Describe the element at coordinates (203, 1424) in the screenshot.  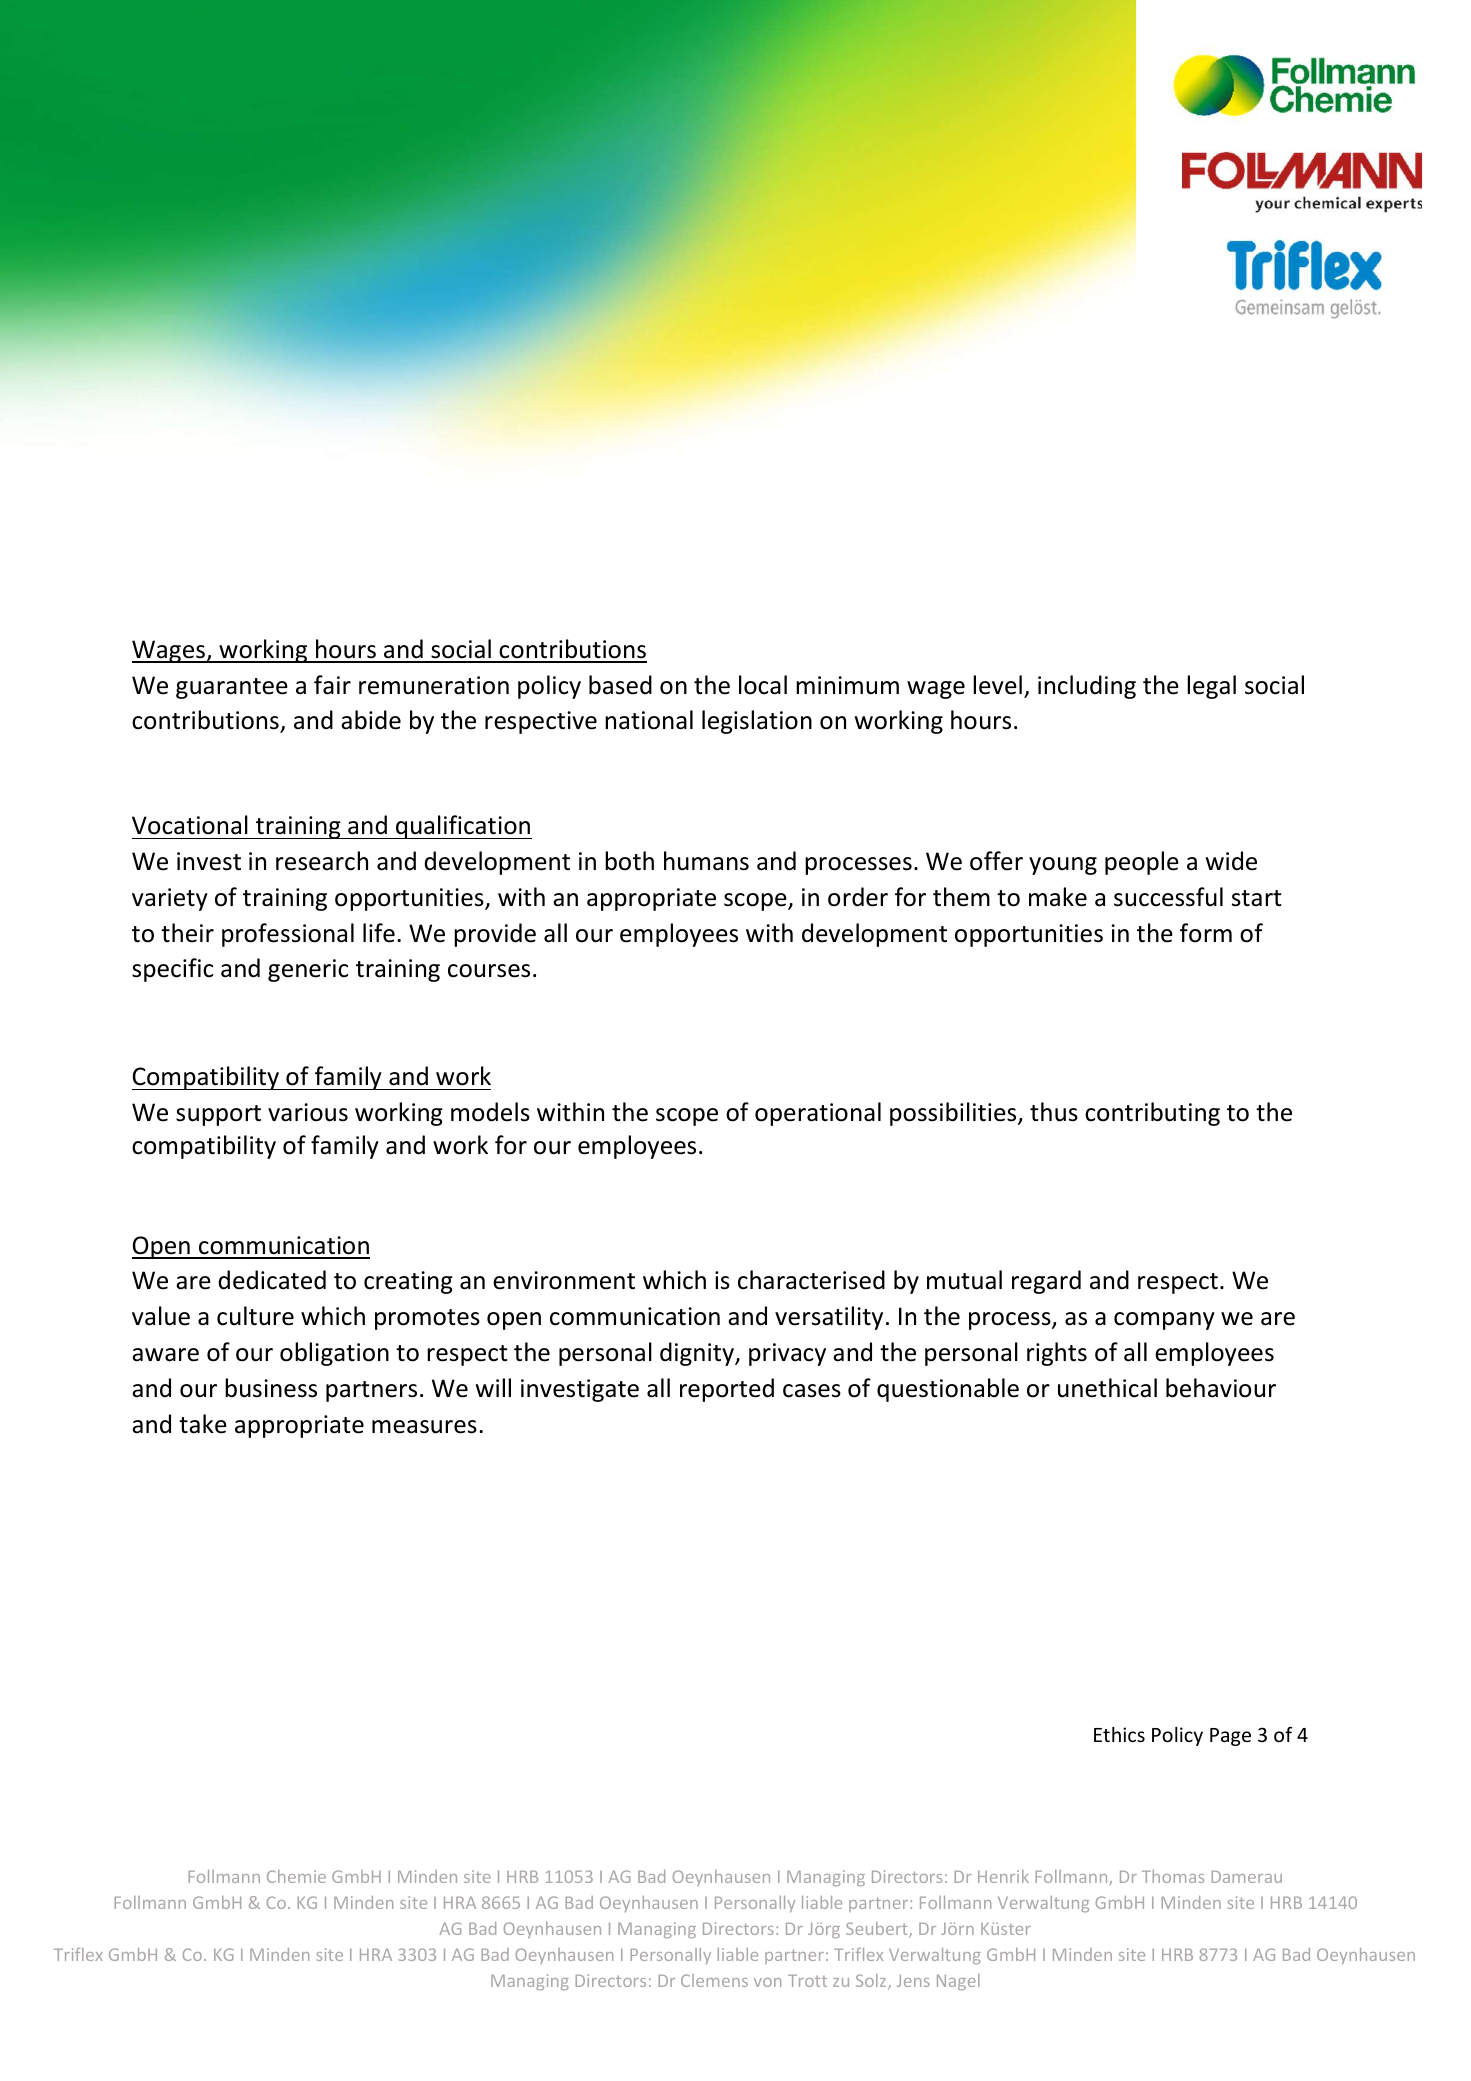
I see `take` at that location.
